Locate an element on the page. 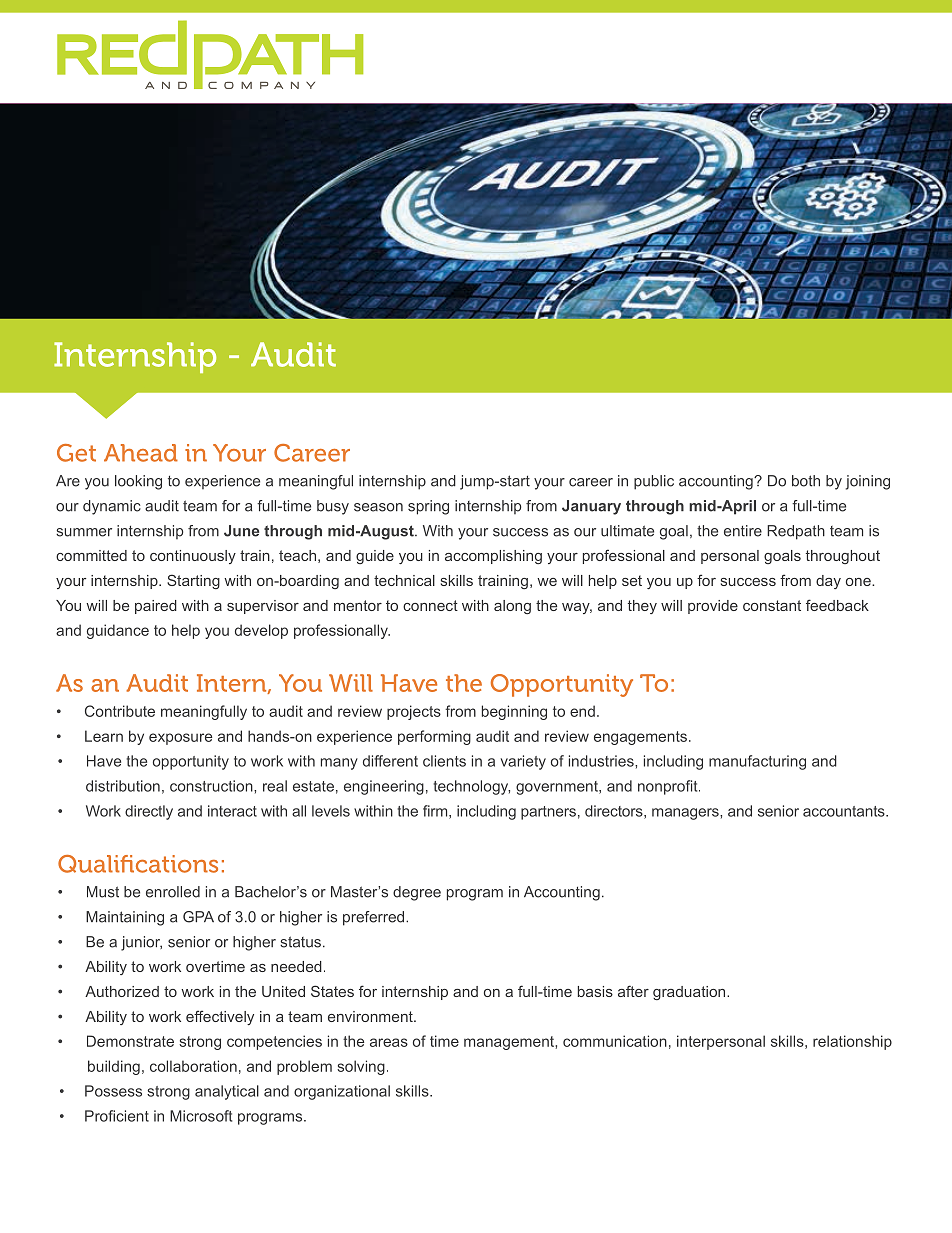 The image size is (952, 1233). spring is located at coordinates (428, 507).
